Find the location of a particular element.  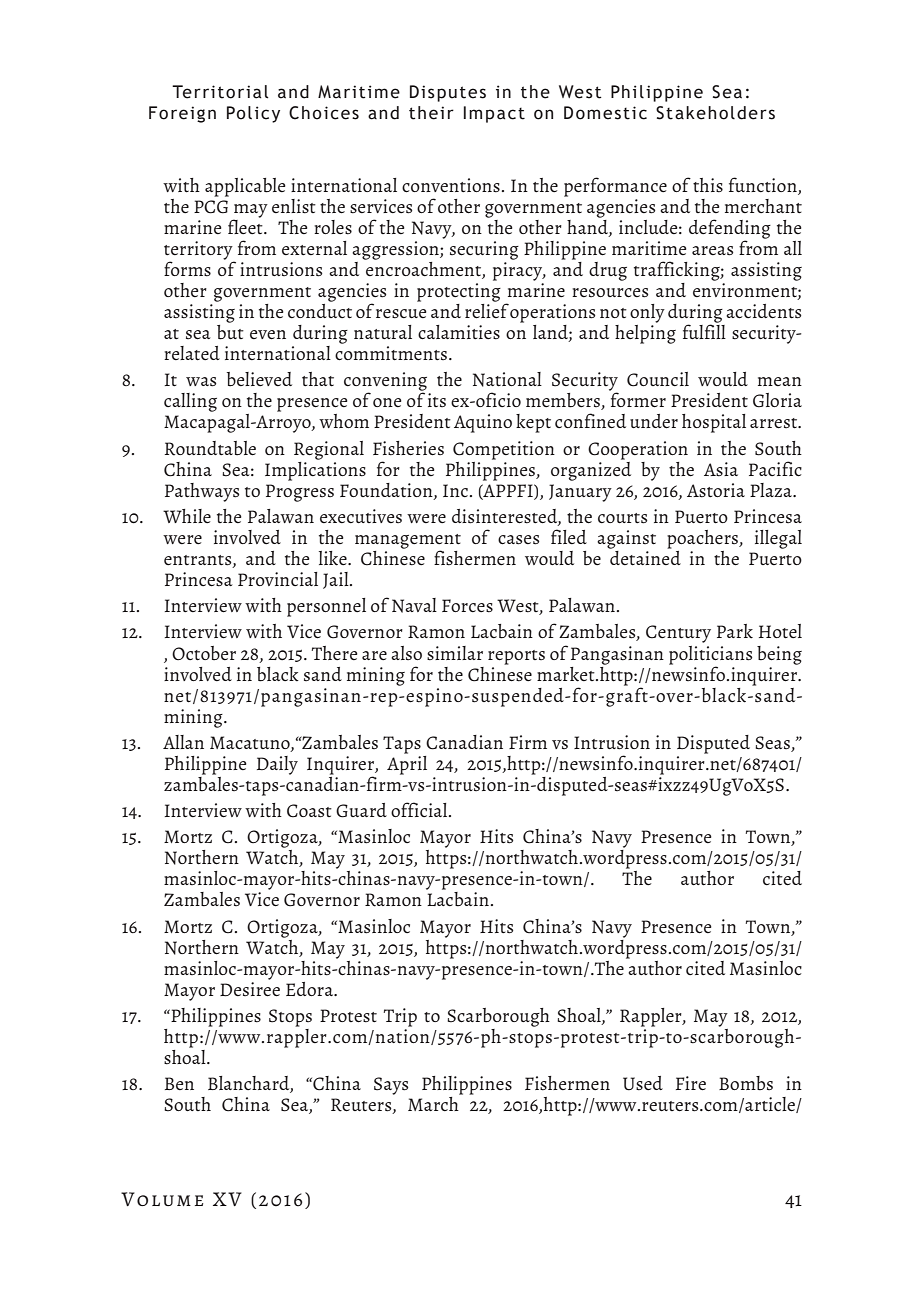

politicians is located at coordinates (711, 656).
